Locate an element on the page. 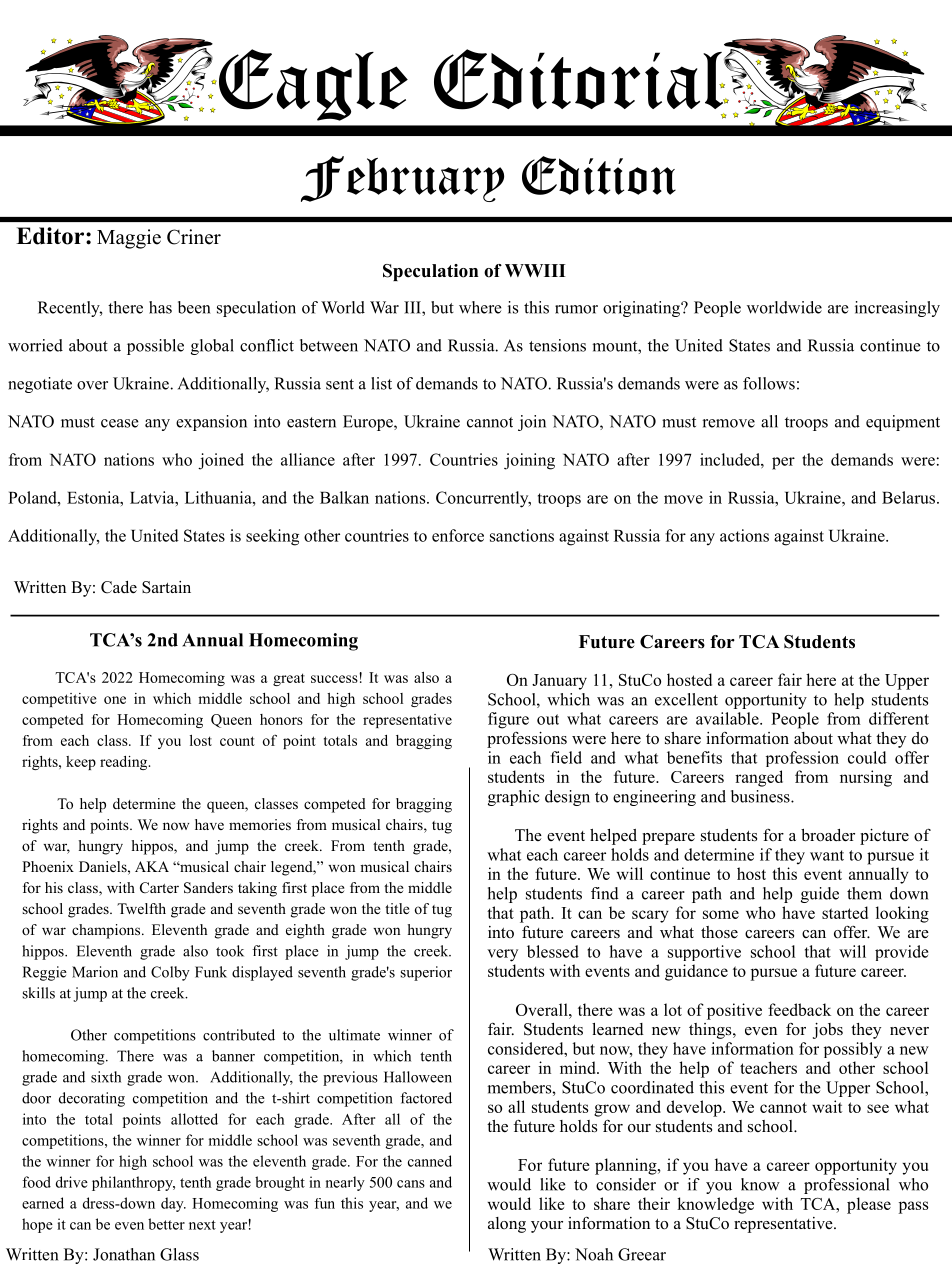 This document has width=952, height=1270. please is located at coordinates (869, 1205).
